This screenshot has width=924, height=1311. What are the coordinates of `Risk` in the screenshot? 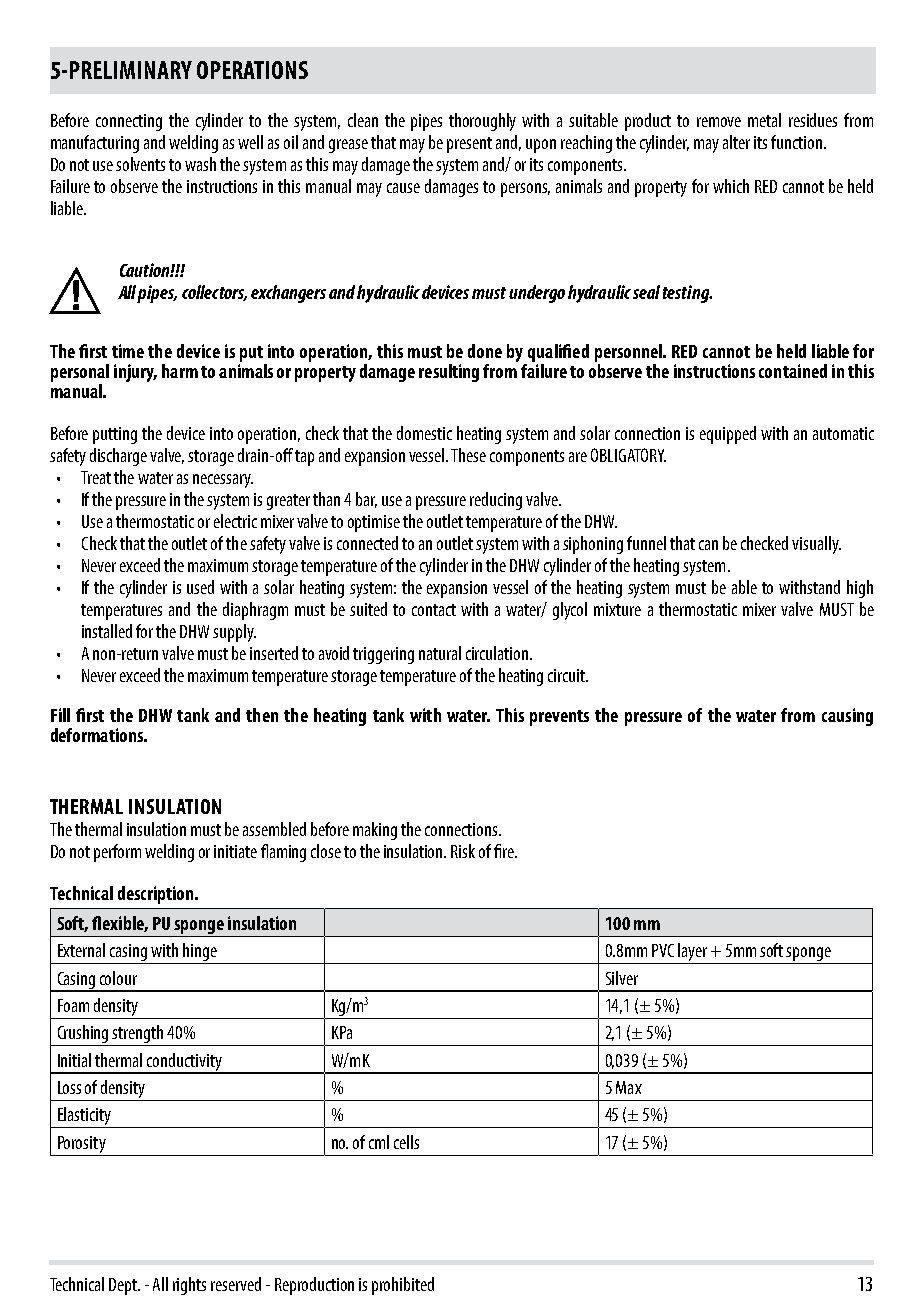 It's located at (463, 851).
